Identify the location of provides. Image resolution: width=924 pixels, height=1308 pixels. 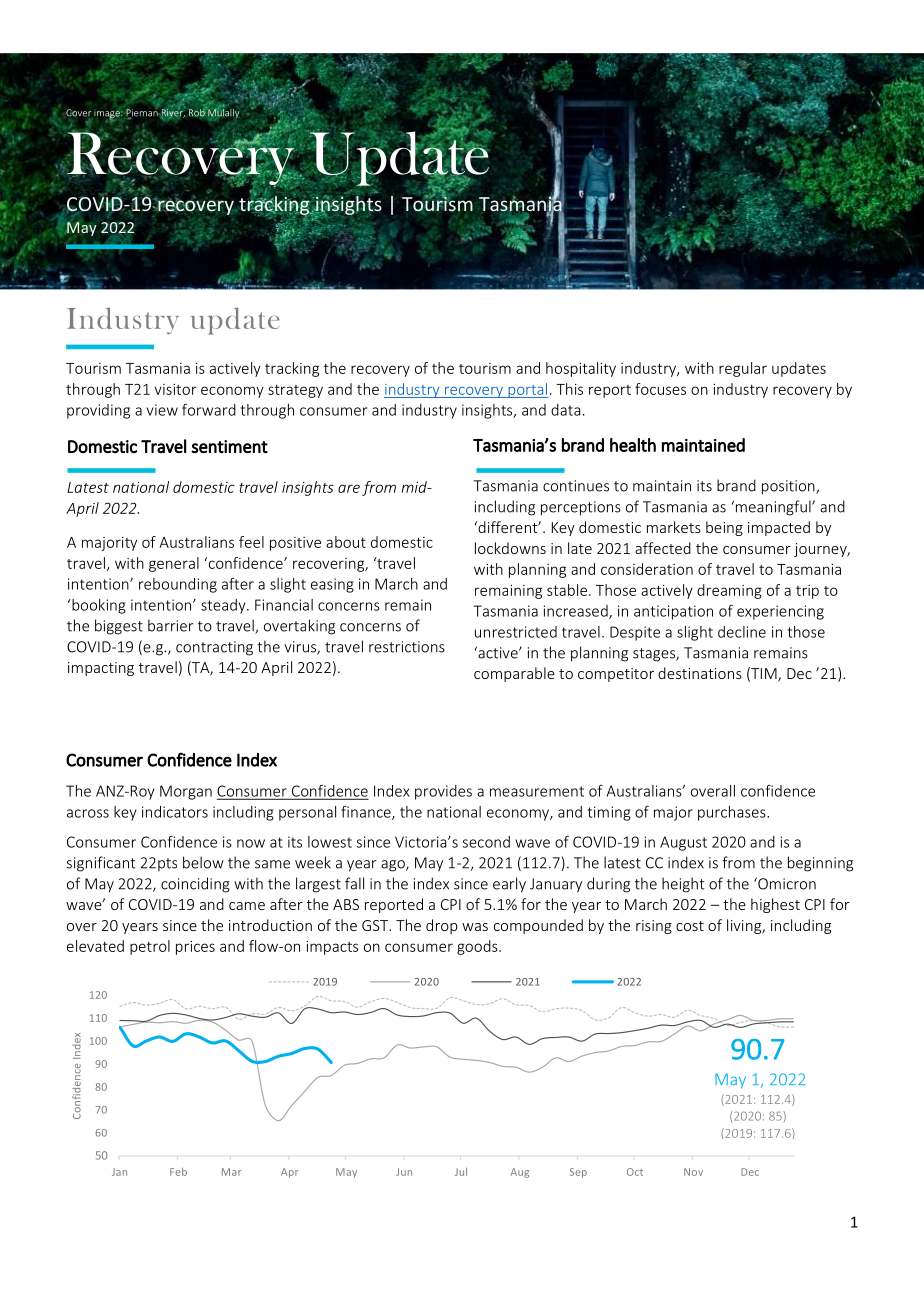
(443, 792).
